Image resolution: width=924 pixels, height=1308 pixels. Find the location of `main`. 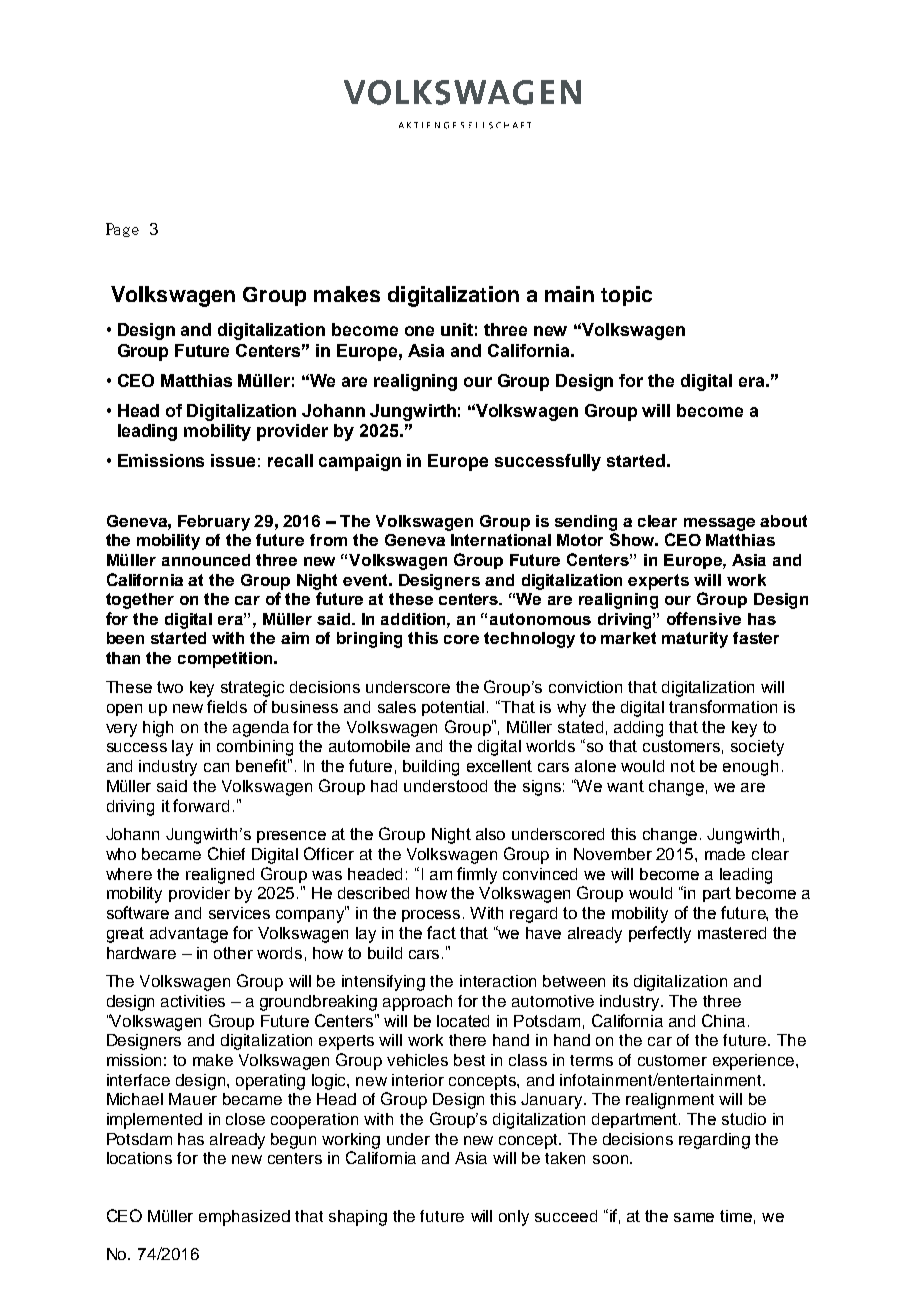

main is located at coordinates (569, 294).
